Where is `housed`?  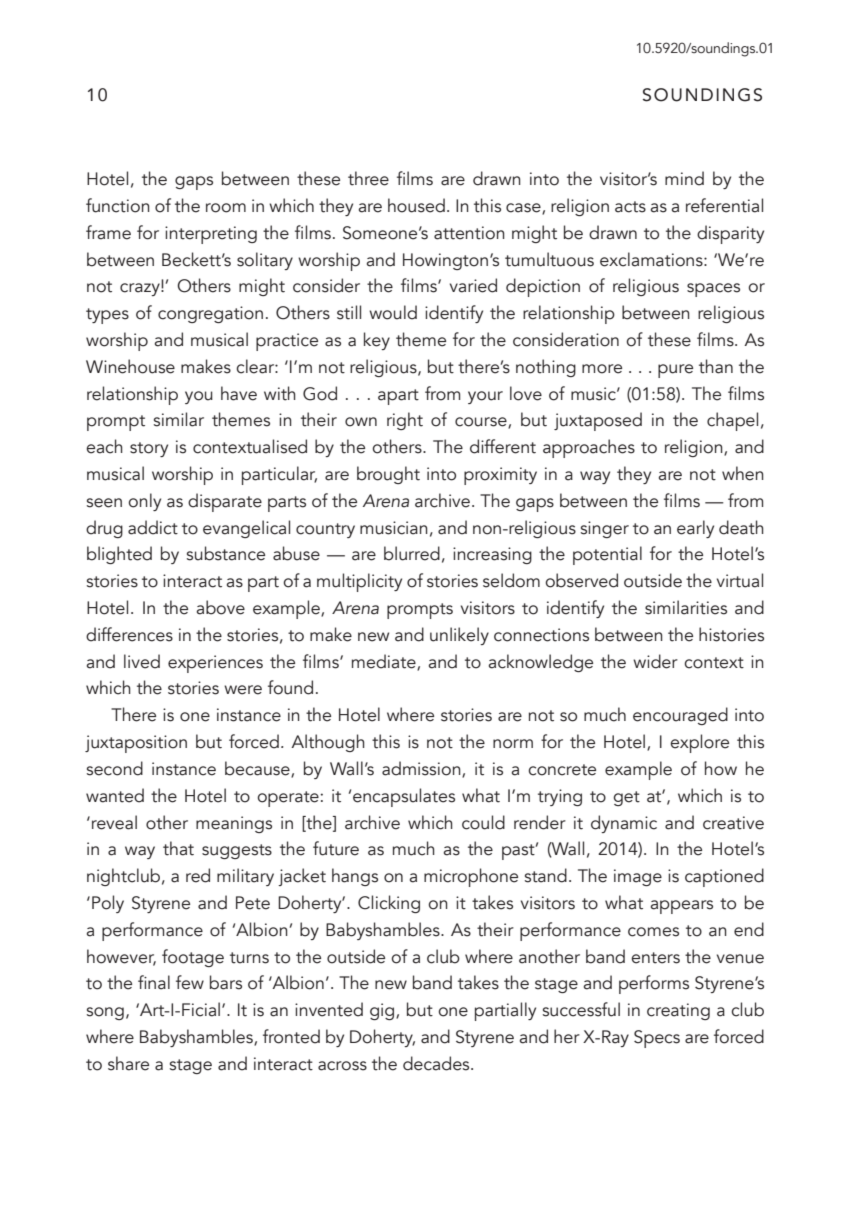 housed is located at coordinates (416, 205).
